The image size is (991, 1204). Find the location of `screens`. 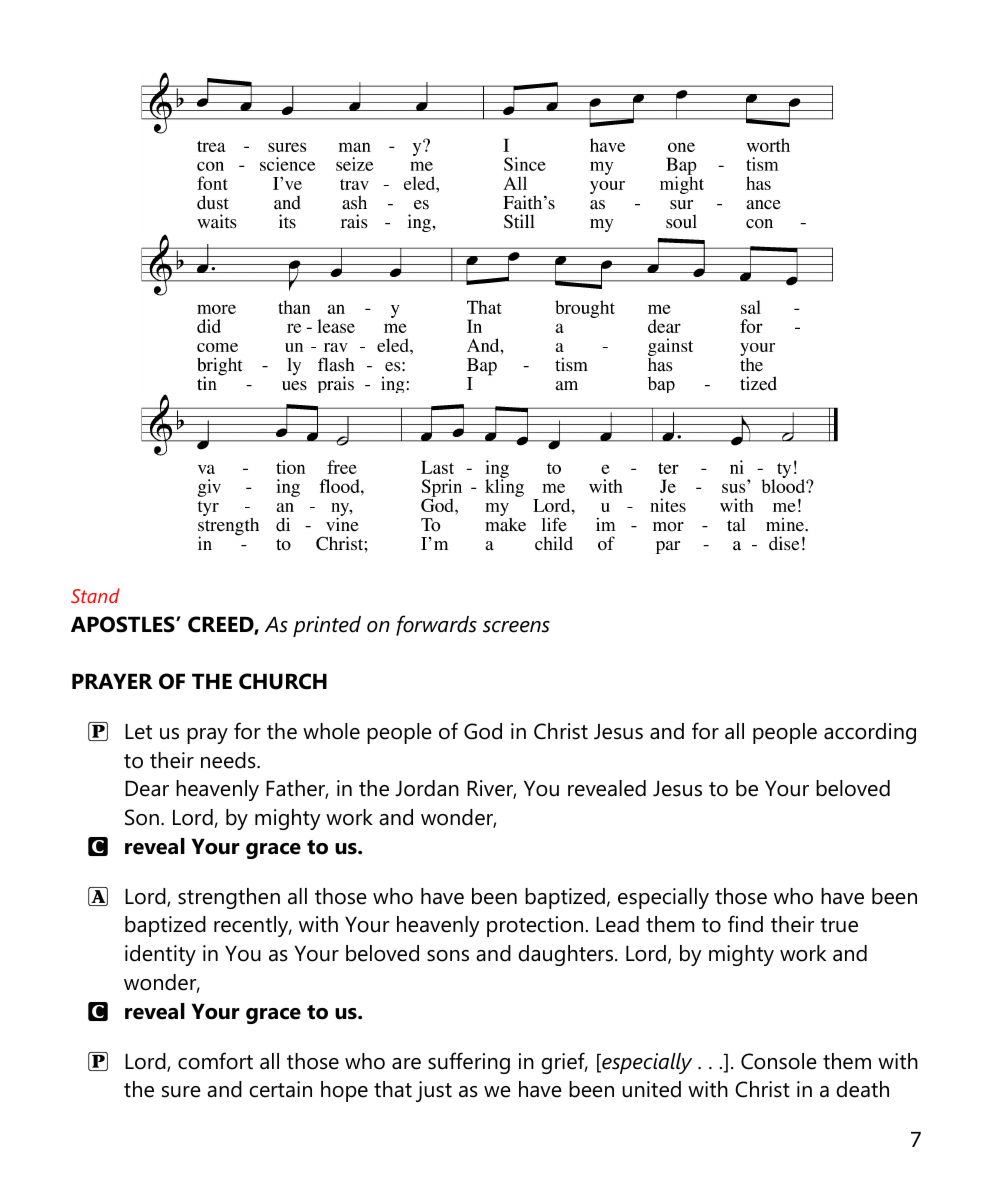

screens is located at coordinates (516, 627).
